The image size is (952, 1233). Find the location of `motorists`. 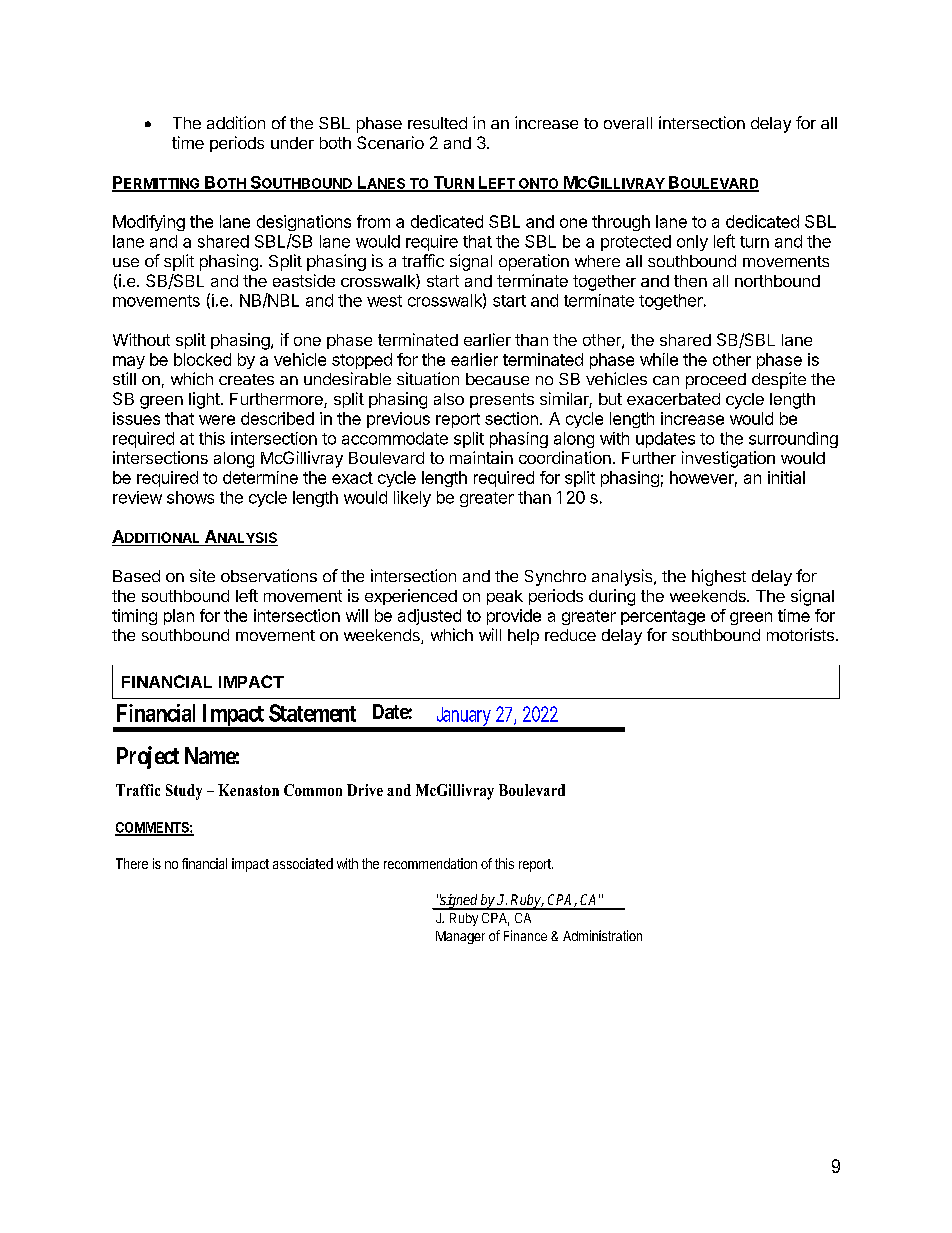

motorists is located at coordinates (802, 634).
